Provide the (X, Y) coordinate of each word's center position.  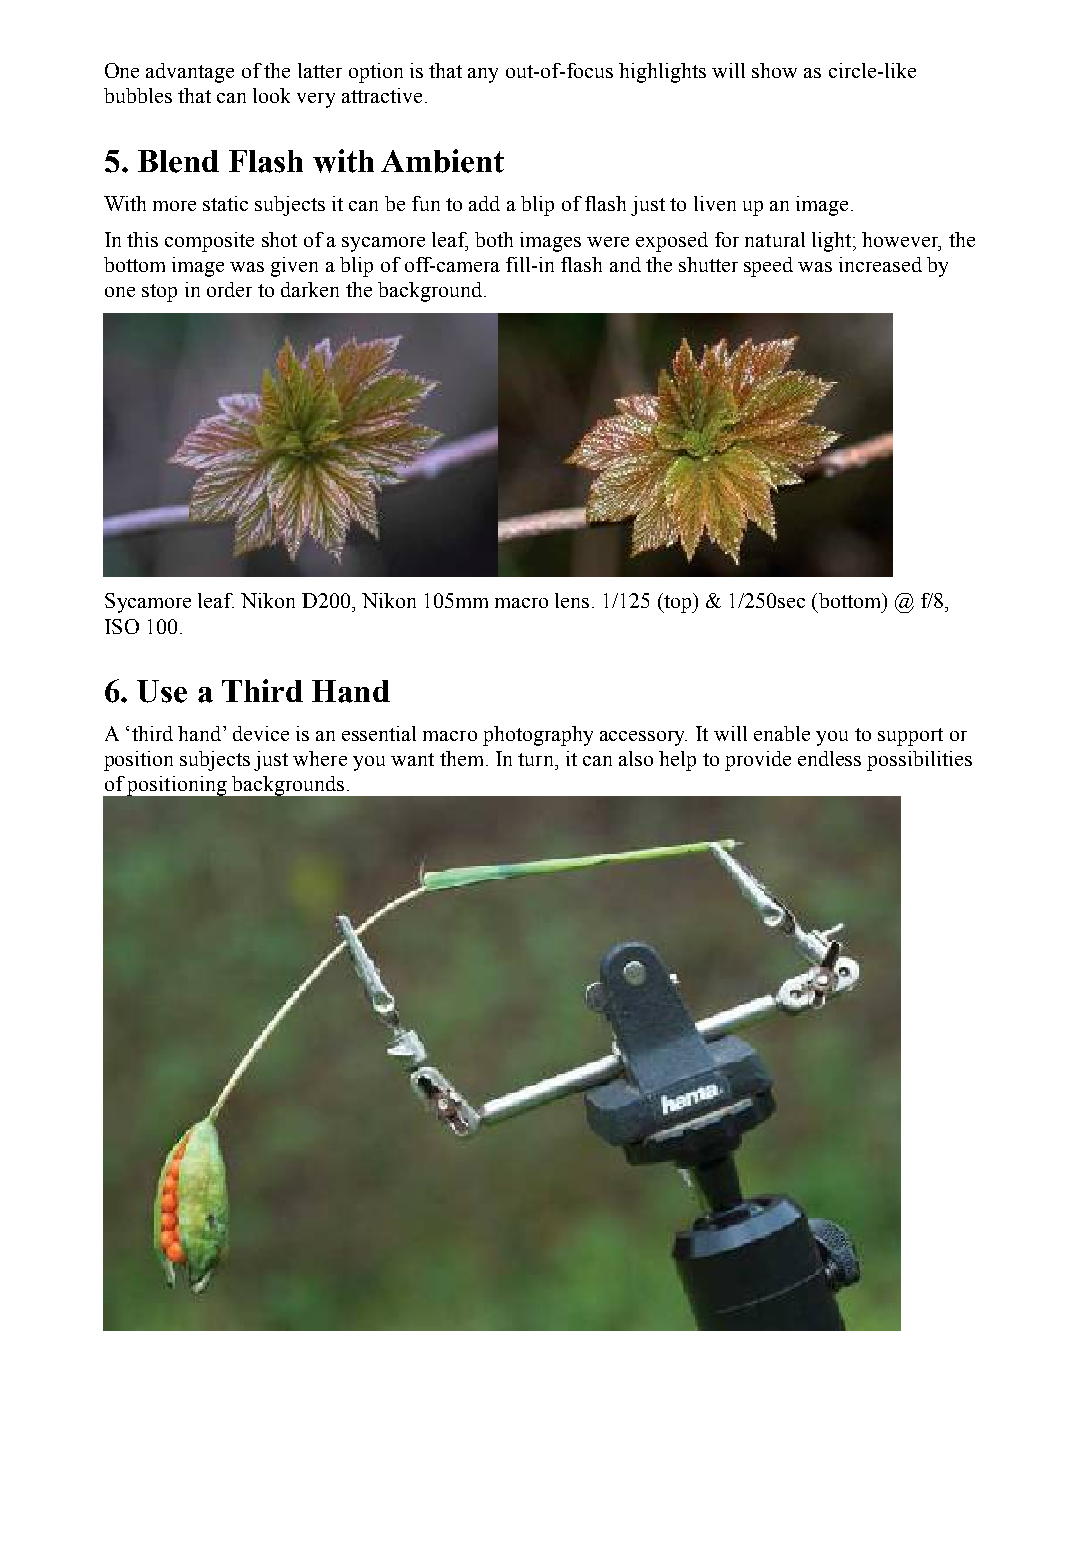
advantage (190, 73)
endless (829, 758)
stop (159, 293)
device (261, 733)
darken (310, 289)
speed (768, 267)
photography (538, 736)
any (483, 75)
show (774, 70)
